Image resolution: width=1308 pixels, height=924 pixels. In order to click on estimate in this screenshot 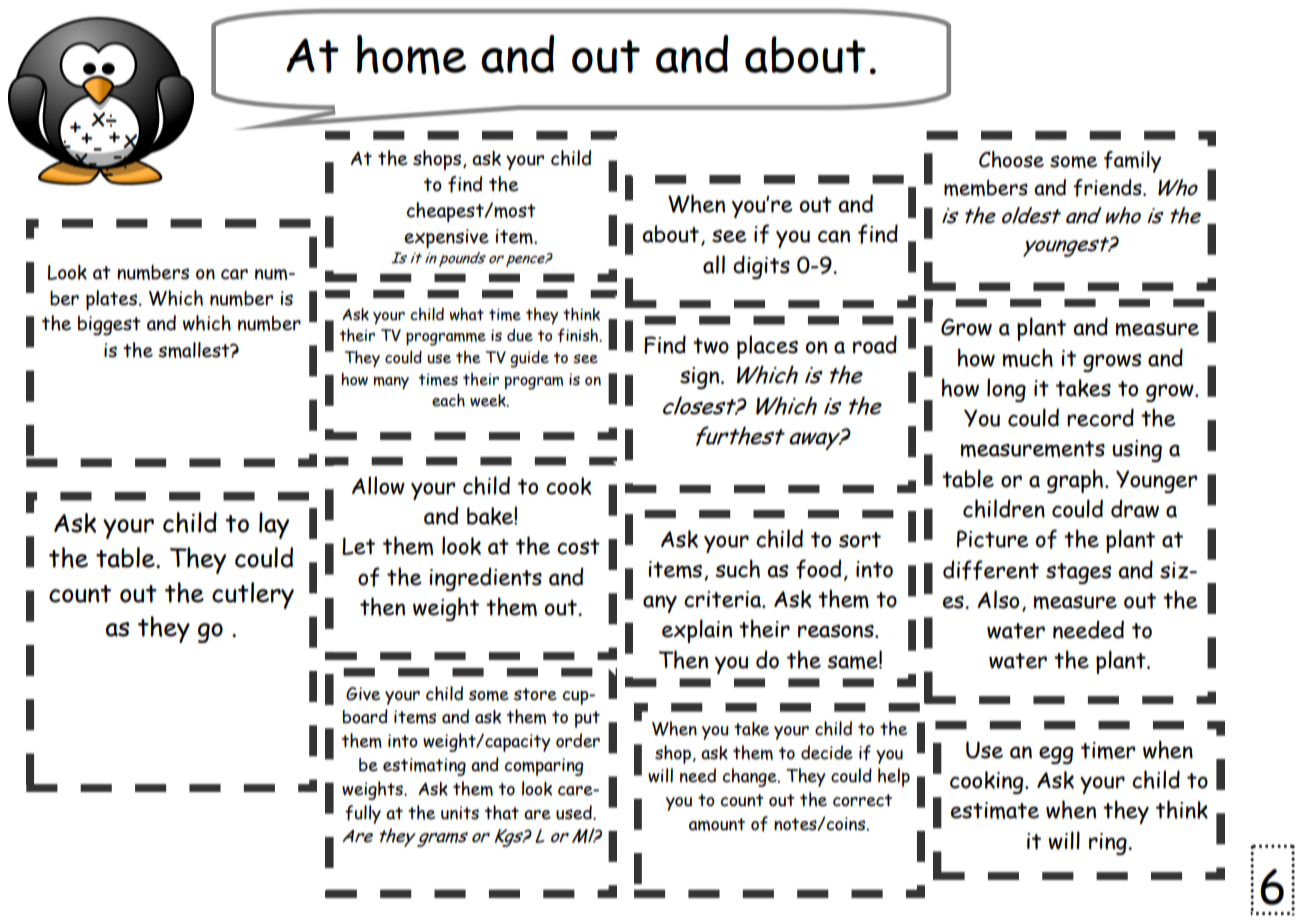, I will do `click(995, 810)`.
